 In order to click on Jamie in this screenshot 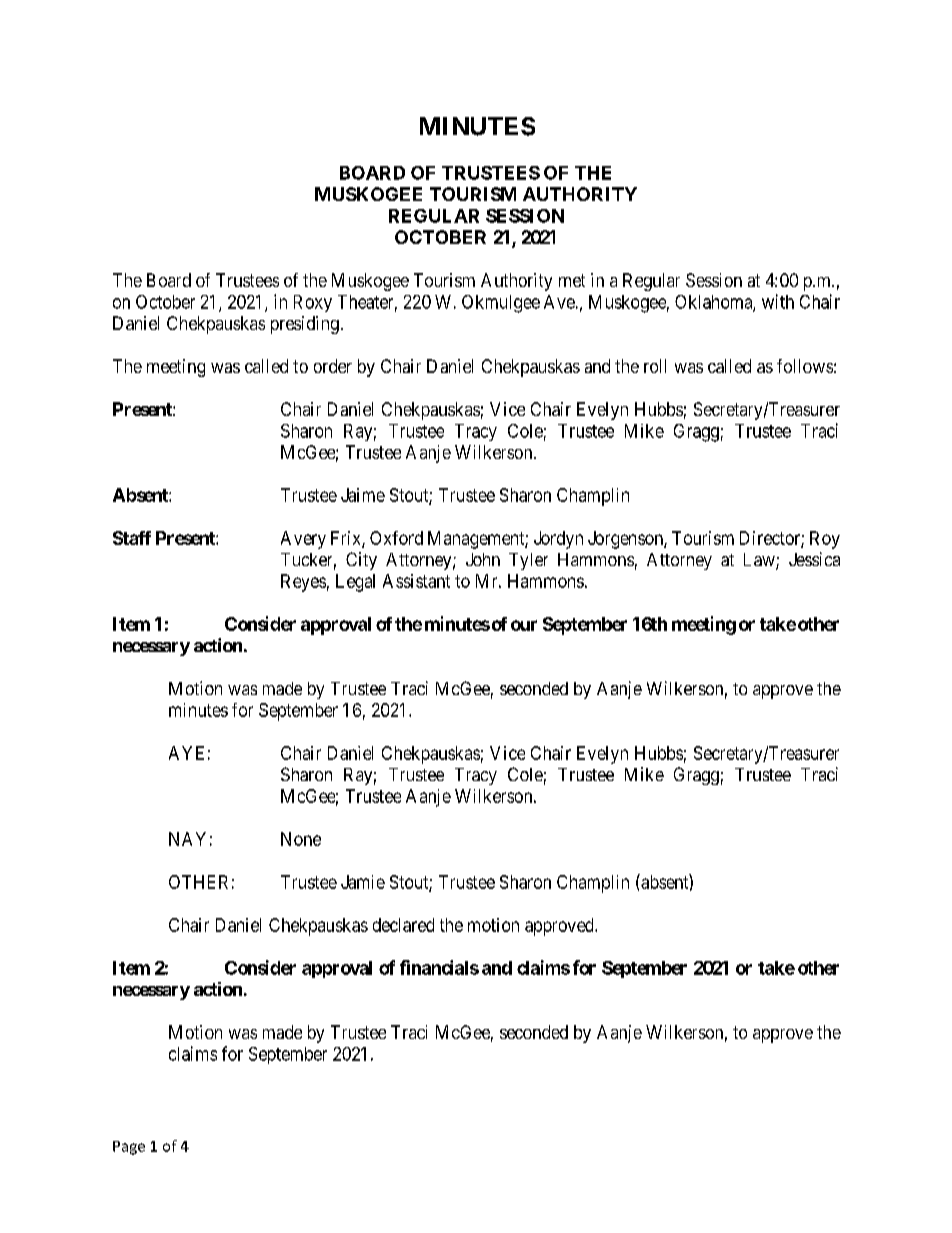, I will do `click(363, 882)`.
